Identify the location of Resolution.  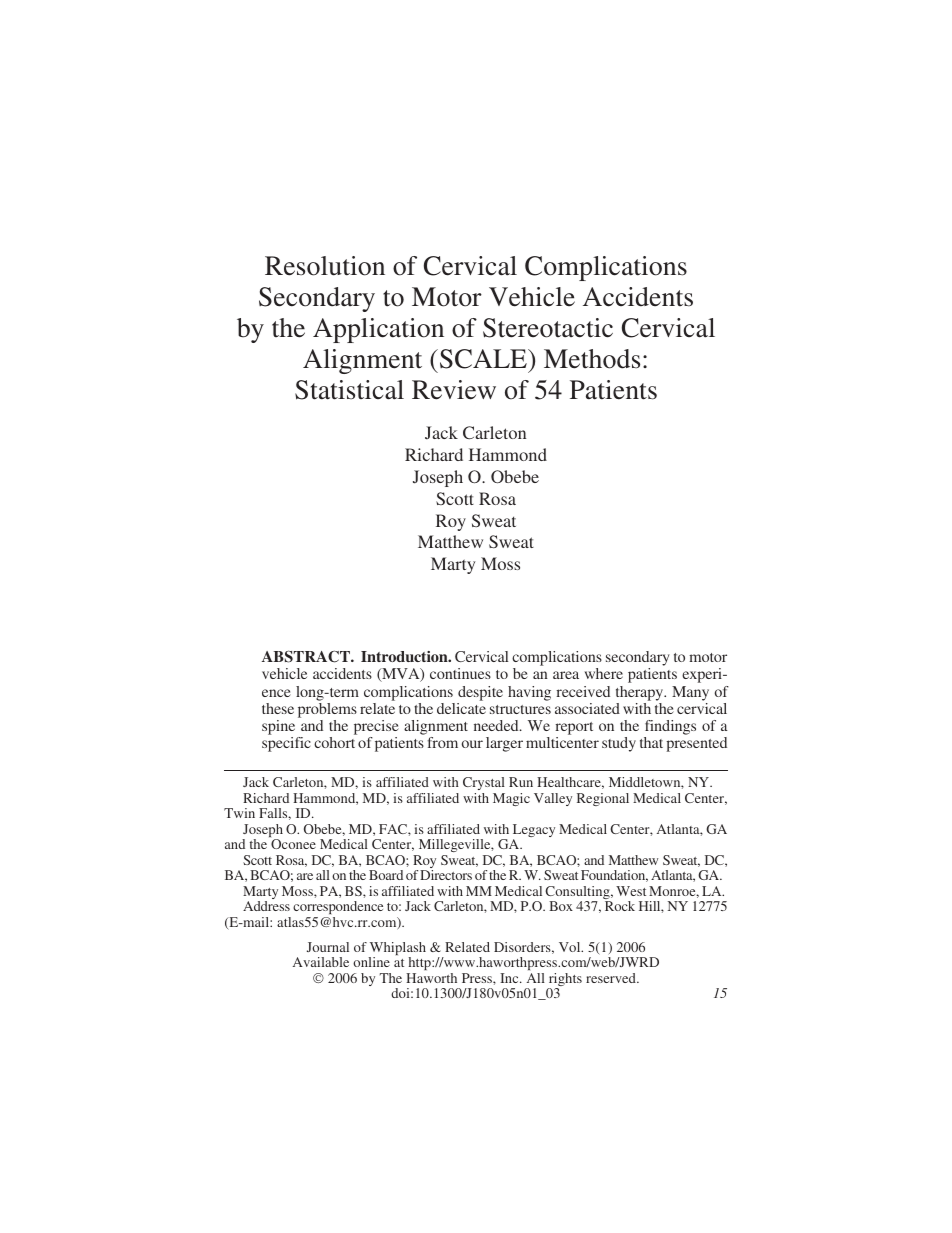
(325, 266).
